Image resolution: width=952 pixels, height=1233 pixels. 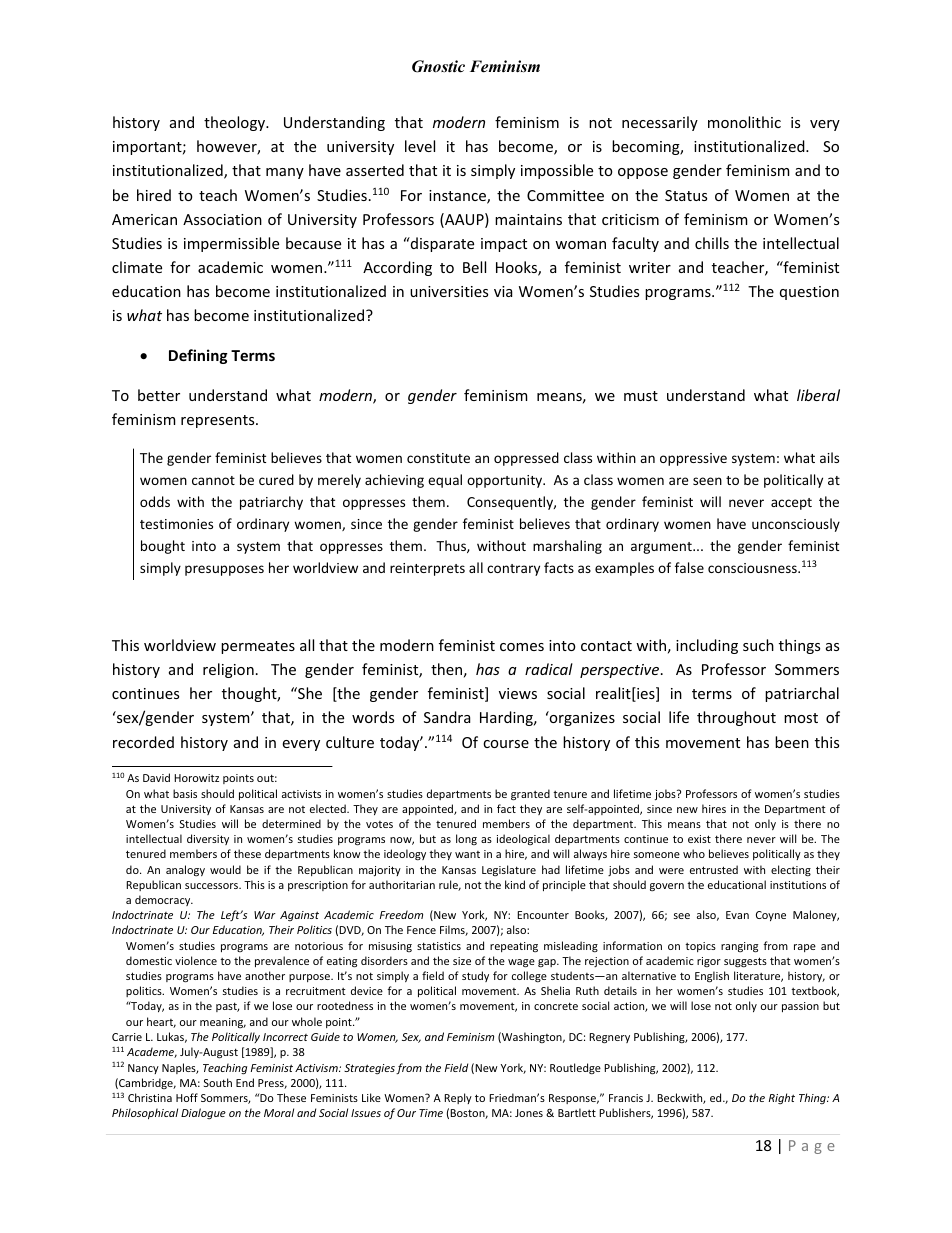 What do you see at coordinates (744, 122) in the screenshot?
I see `monolithic` at bounding box center [744, 122].
